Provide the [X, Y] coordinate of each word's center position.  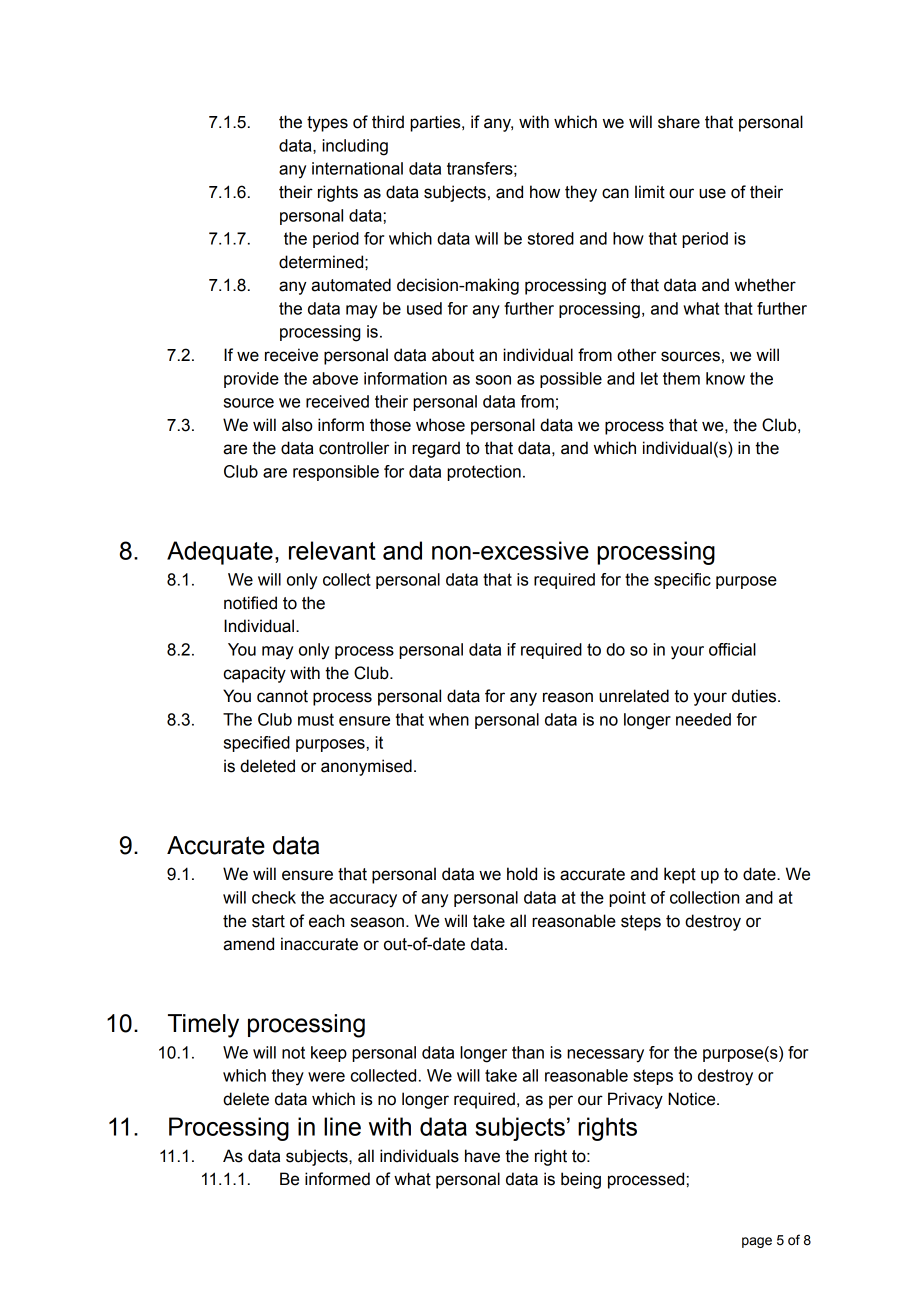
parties [436, 123]
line [342, 1126]
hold [522, 874]
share [679, 122]
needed [703, 719]
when [449, 719]
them [681, 378]
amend [248, 944]
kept [680, 875]
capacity [255, 674]
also [297, 425]
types [327, 124]
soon [493, 380]
